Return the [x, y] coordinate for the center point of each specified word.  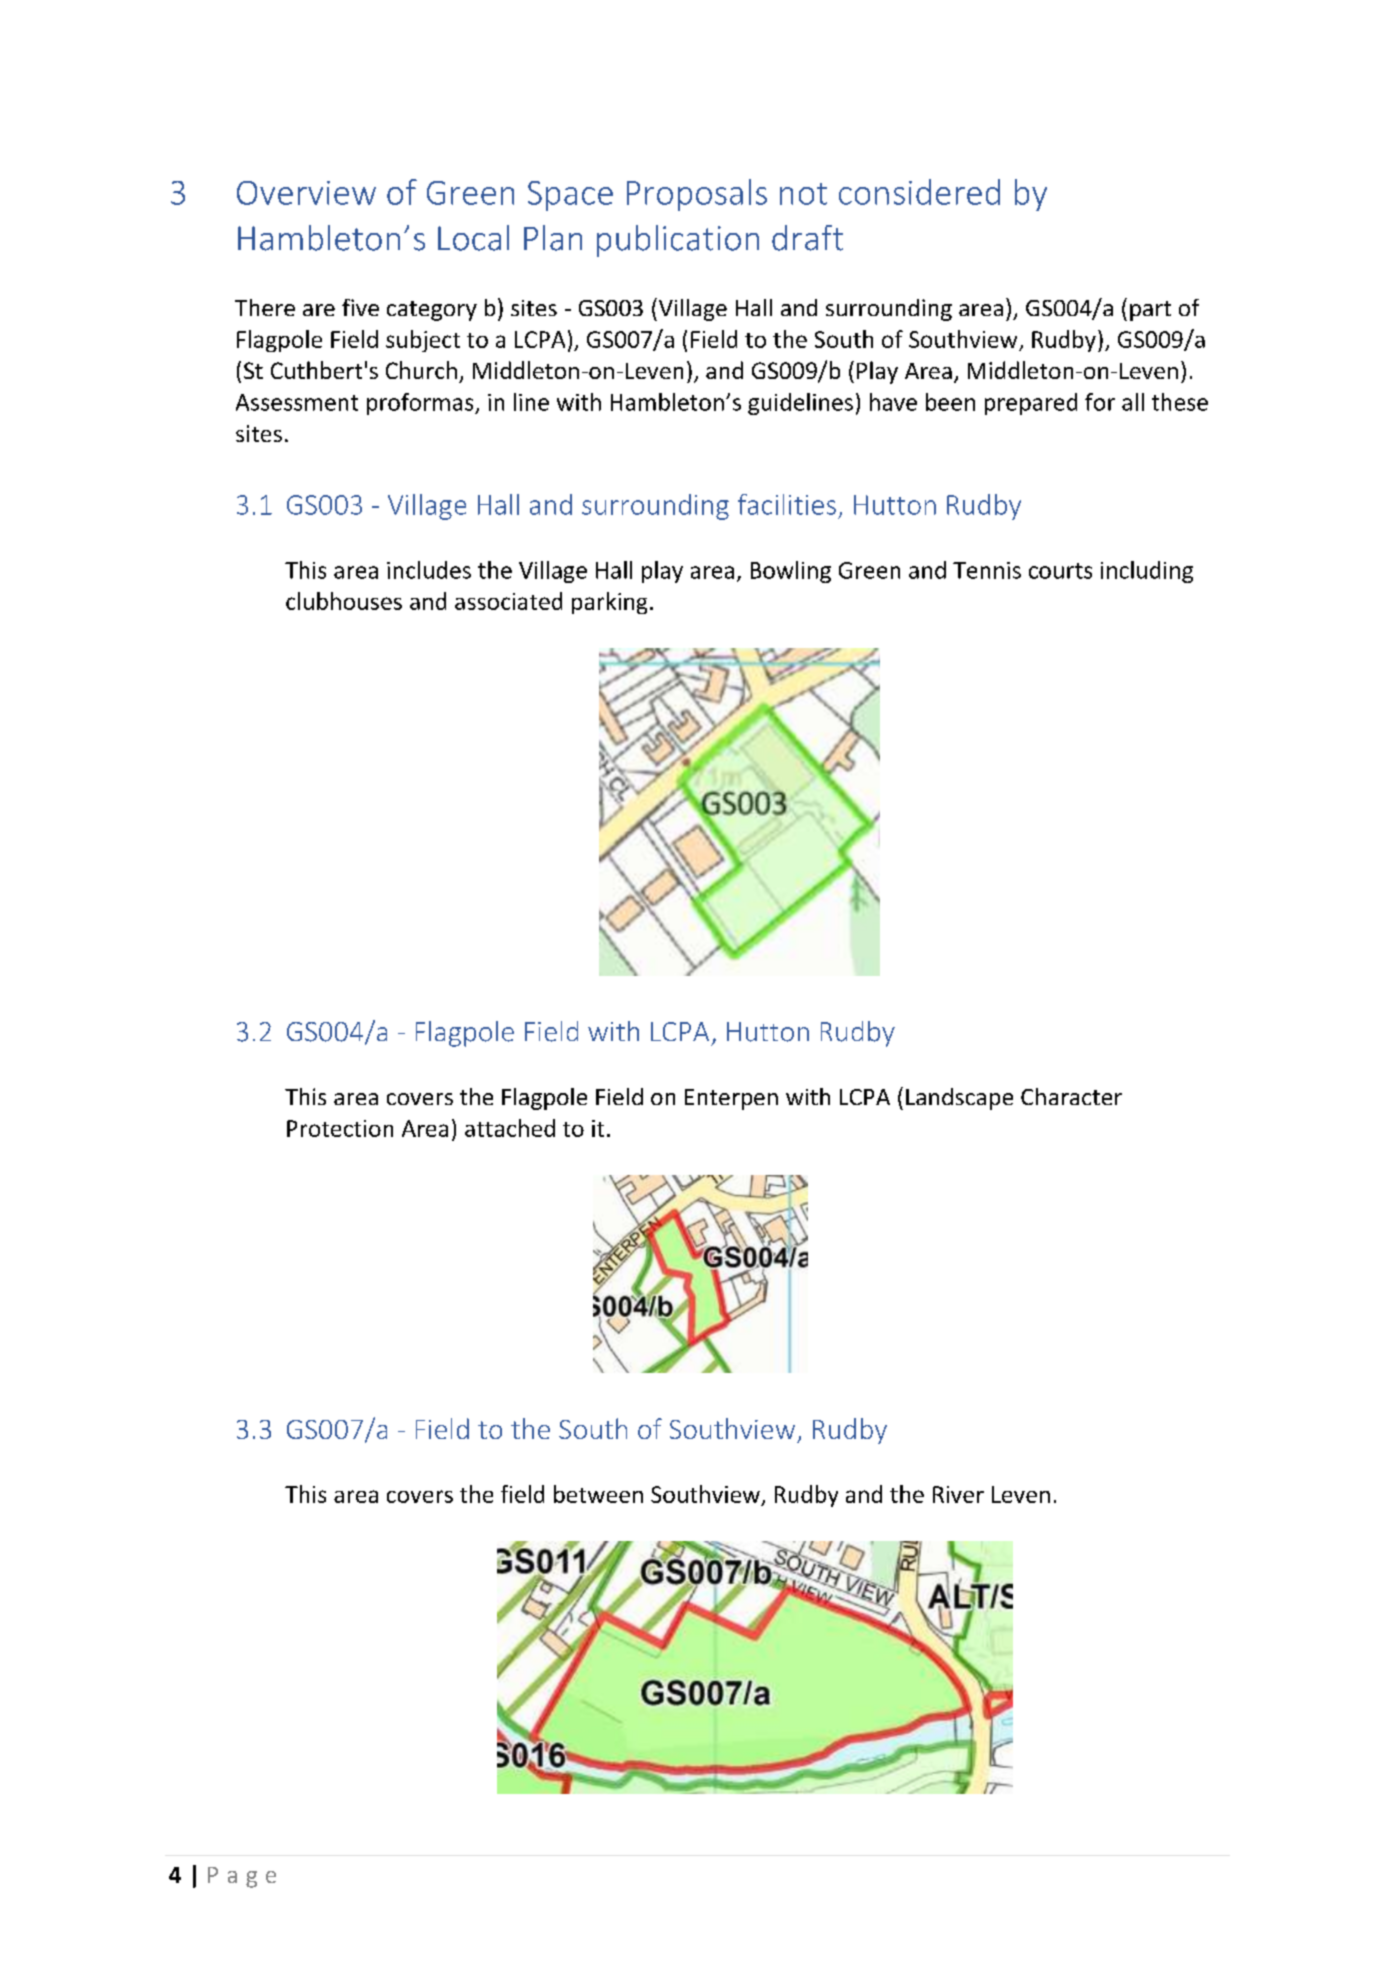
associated [508, 601]
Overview [306, 193]
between [598, 1494]
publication [678, 241]
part [1150, 311]
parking [609, 603]
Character [1071, 1096]
